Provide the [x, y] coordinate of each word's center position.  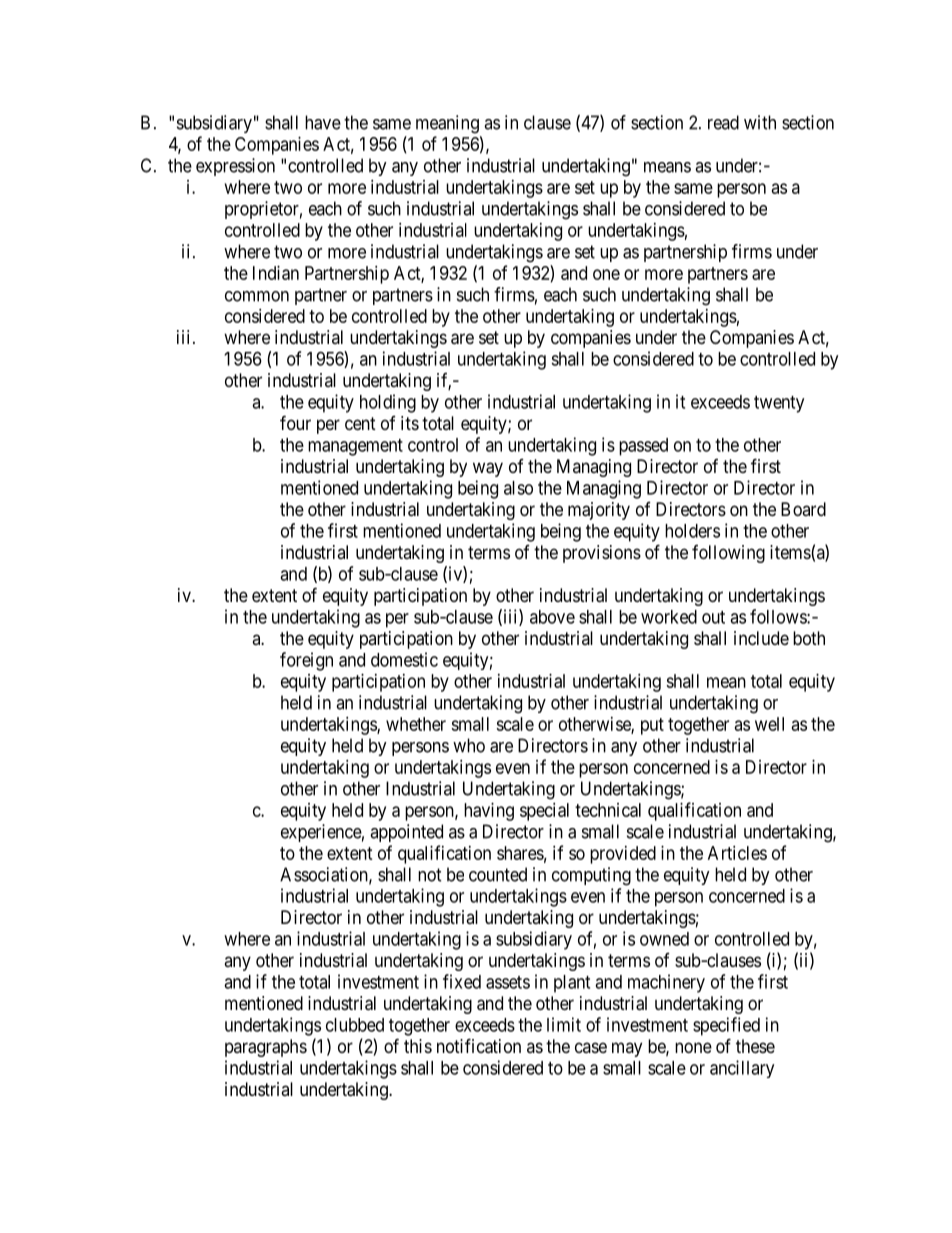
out [713, 617]
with [760, 122]
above [552, 617]
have [323, 122]
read [723, 122]
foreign [306, 661]
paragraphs [266, 1048]
